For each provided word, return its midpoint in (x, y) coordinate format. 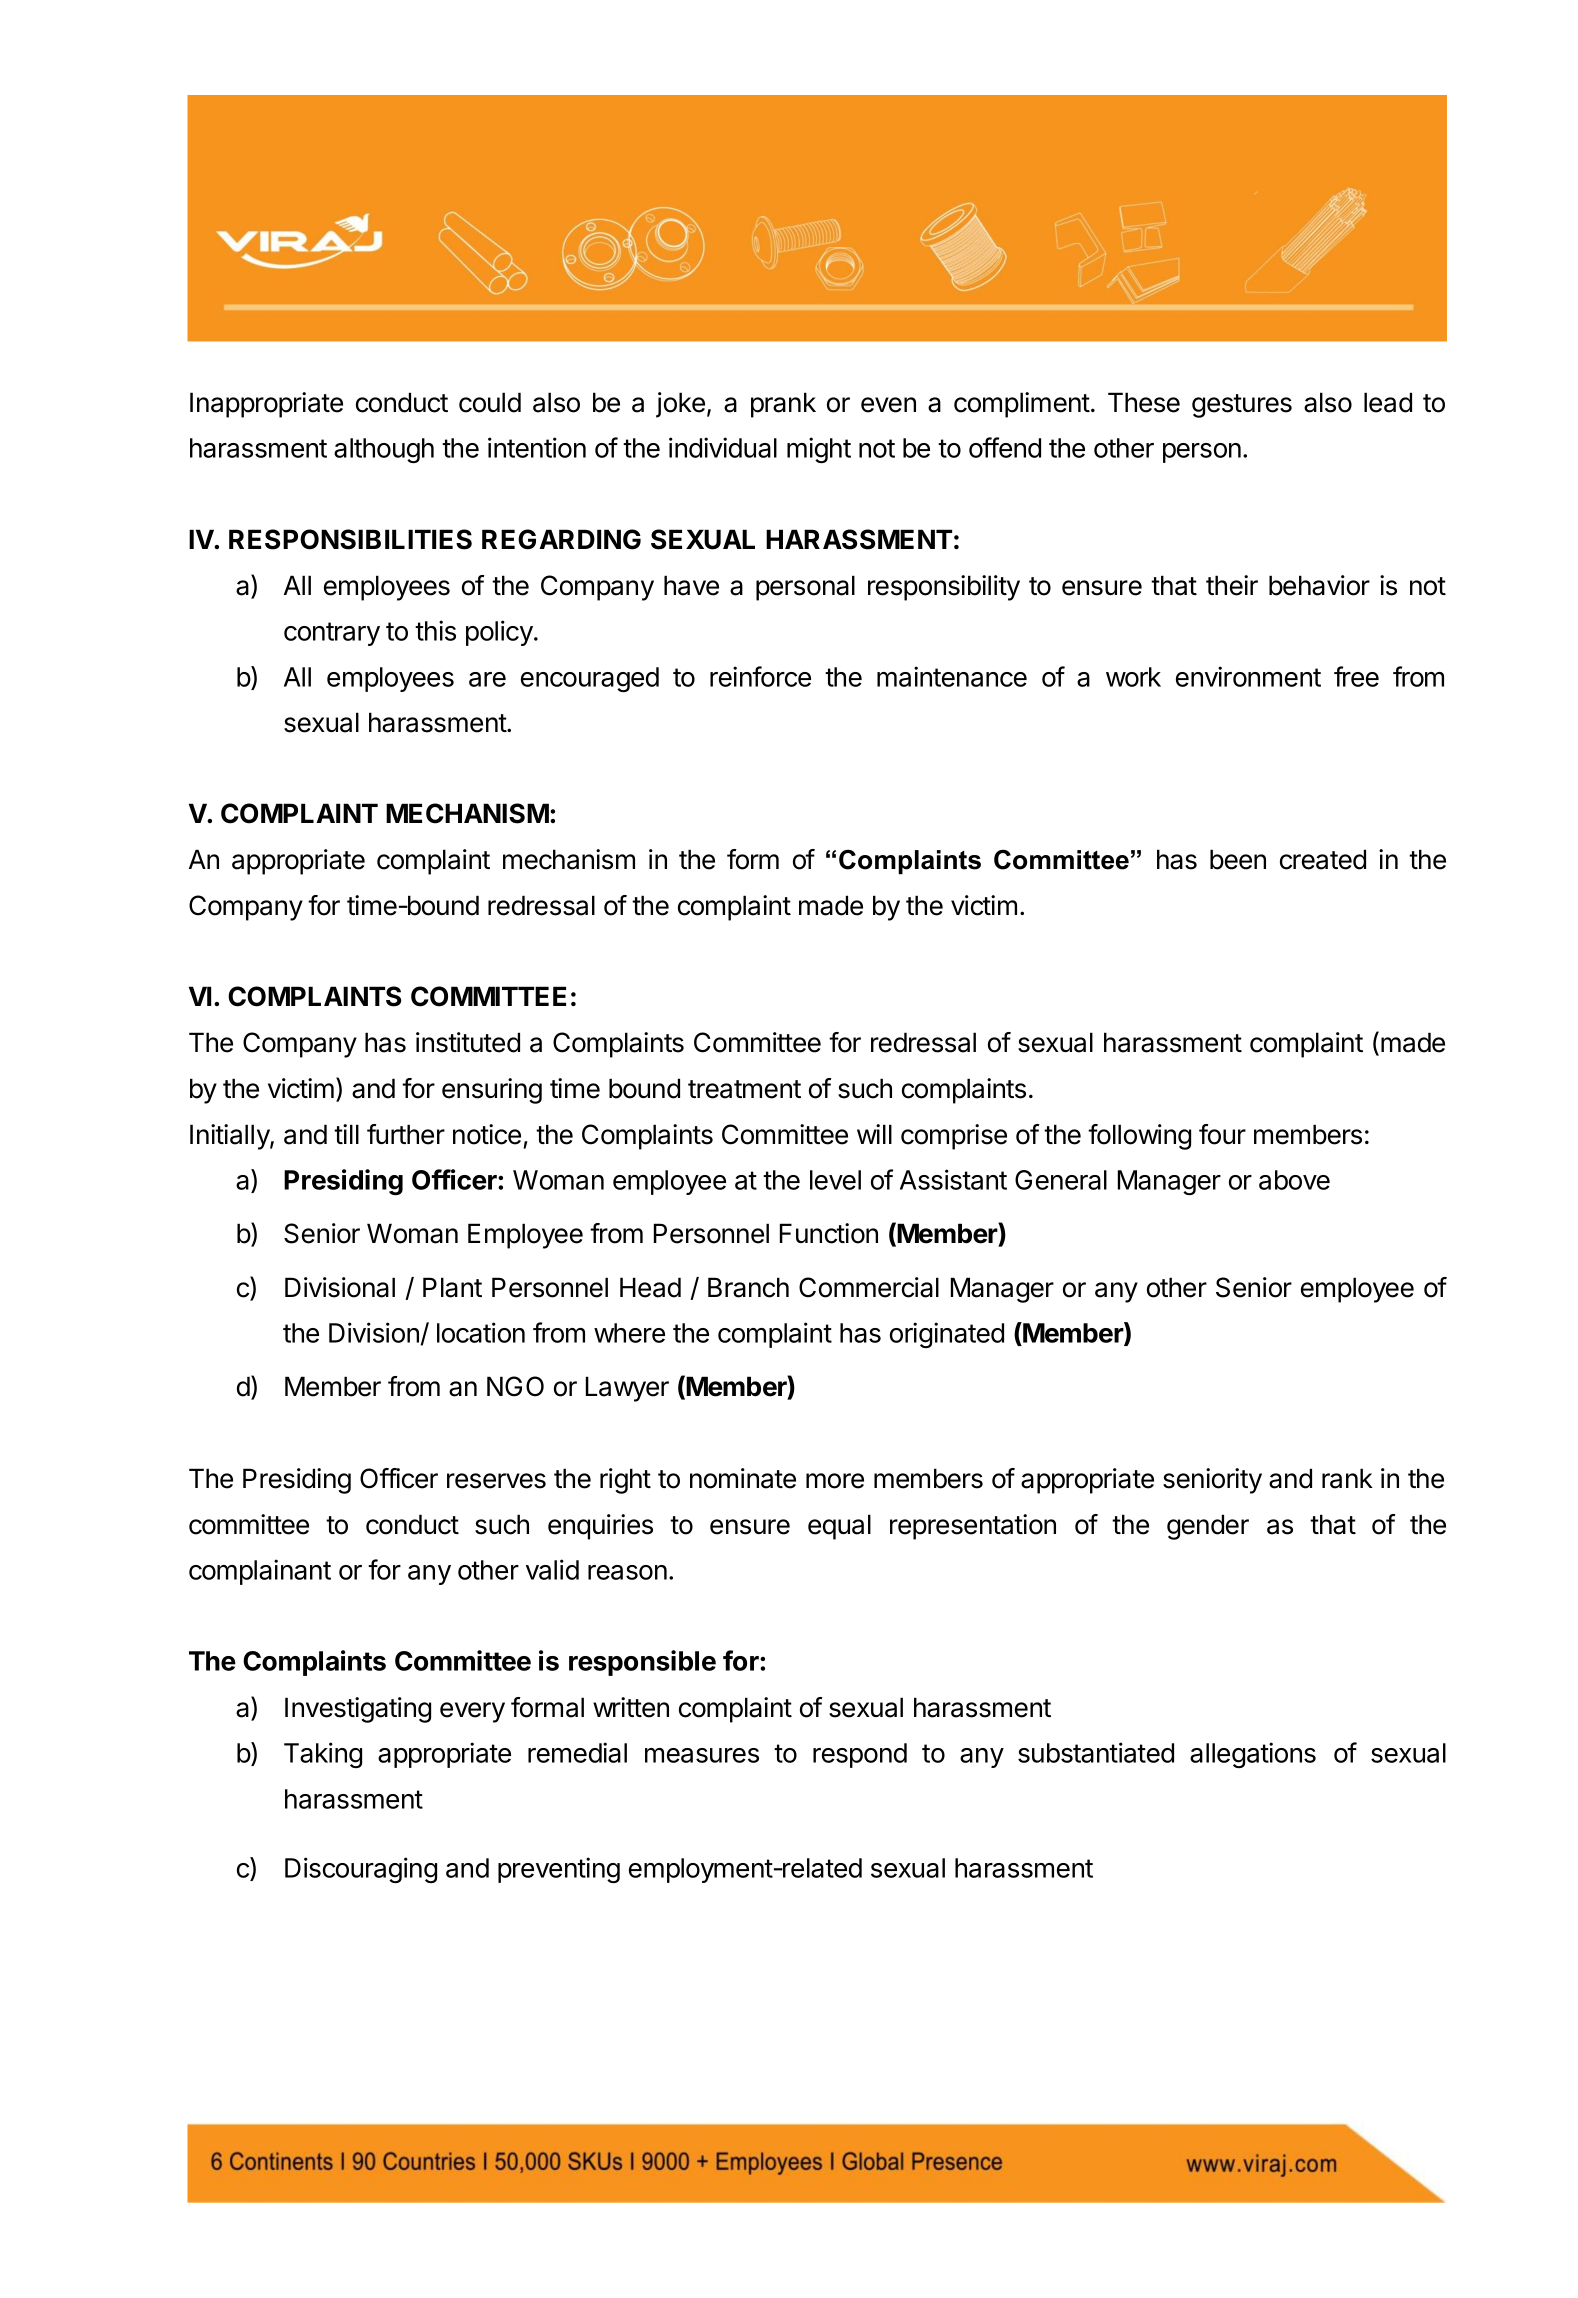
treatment (744, 1089)
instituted (468, 1042)
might (819, 450)
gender (1208, 1527)
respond (860, 1755)
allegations (1253, 1755)
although (384, 450)
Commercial (869, 1287)
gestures (1242, 406)
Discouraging (361, 1870)
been (1238, 859)
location (481, 1332)
